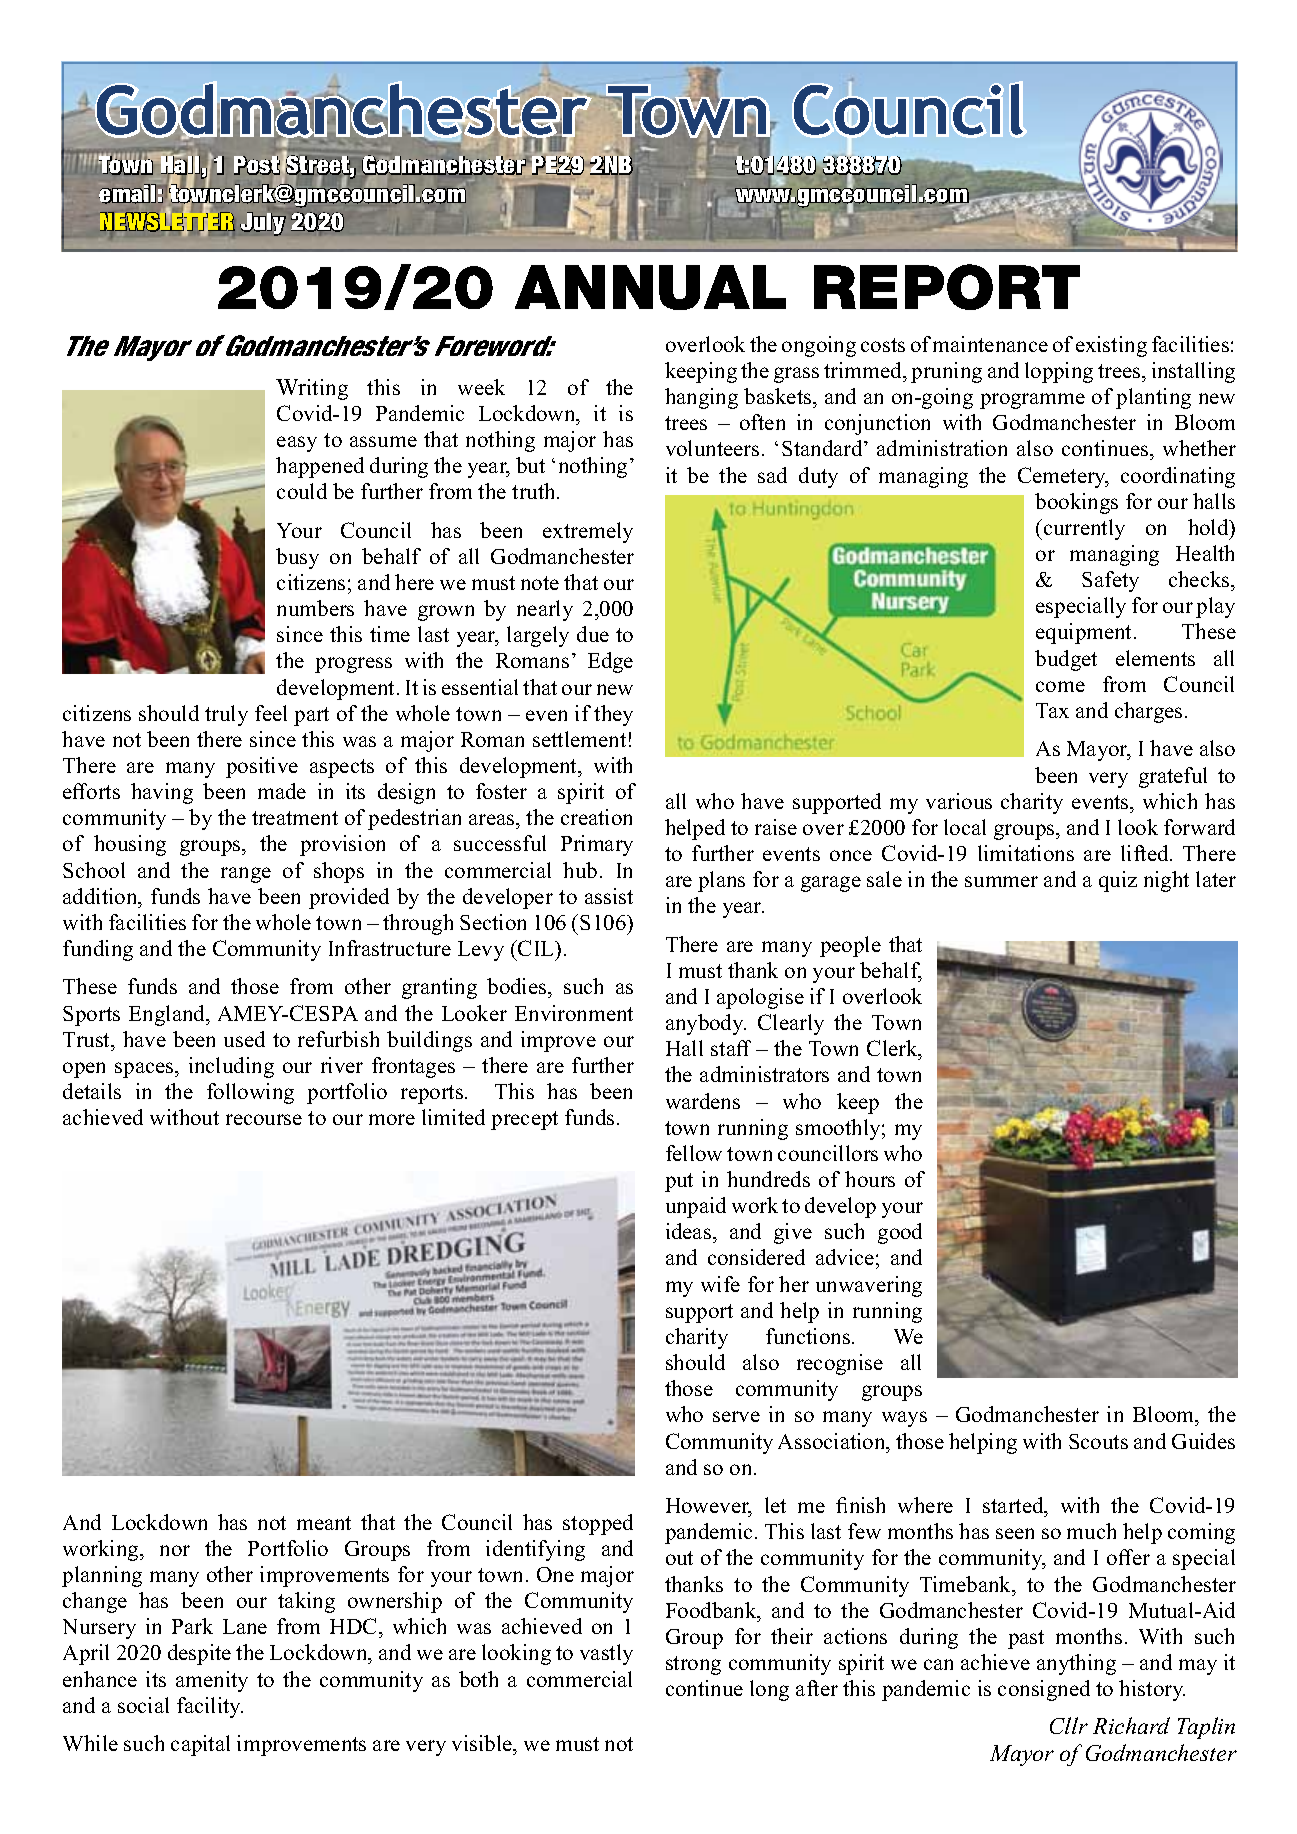  I want to click on facility, so click(210, 1707).
